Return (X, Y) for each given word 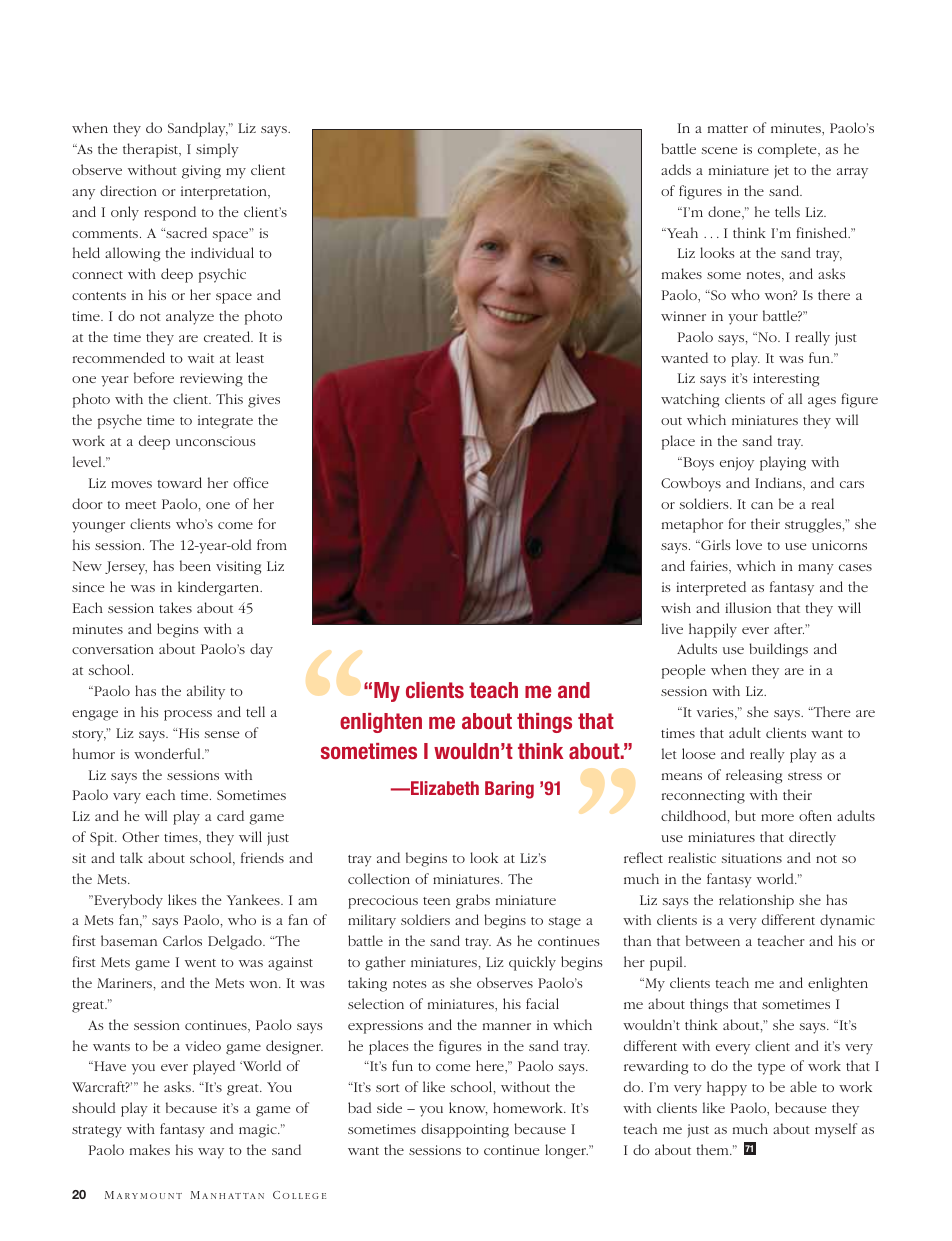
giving (201, 172)
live (672, 628)
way (211, 1153)
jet (781, 172)
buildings (778, 650)
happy (727, 1088)
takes (175, 607)
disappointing (465, 1130)
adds (676, 169)
